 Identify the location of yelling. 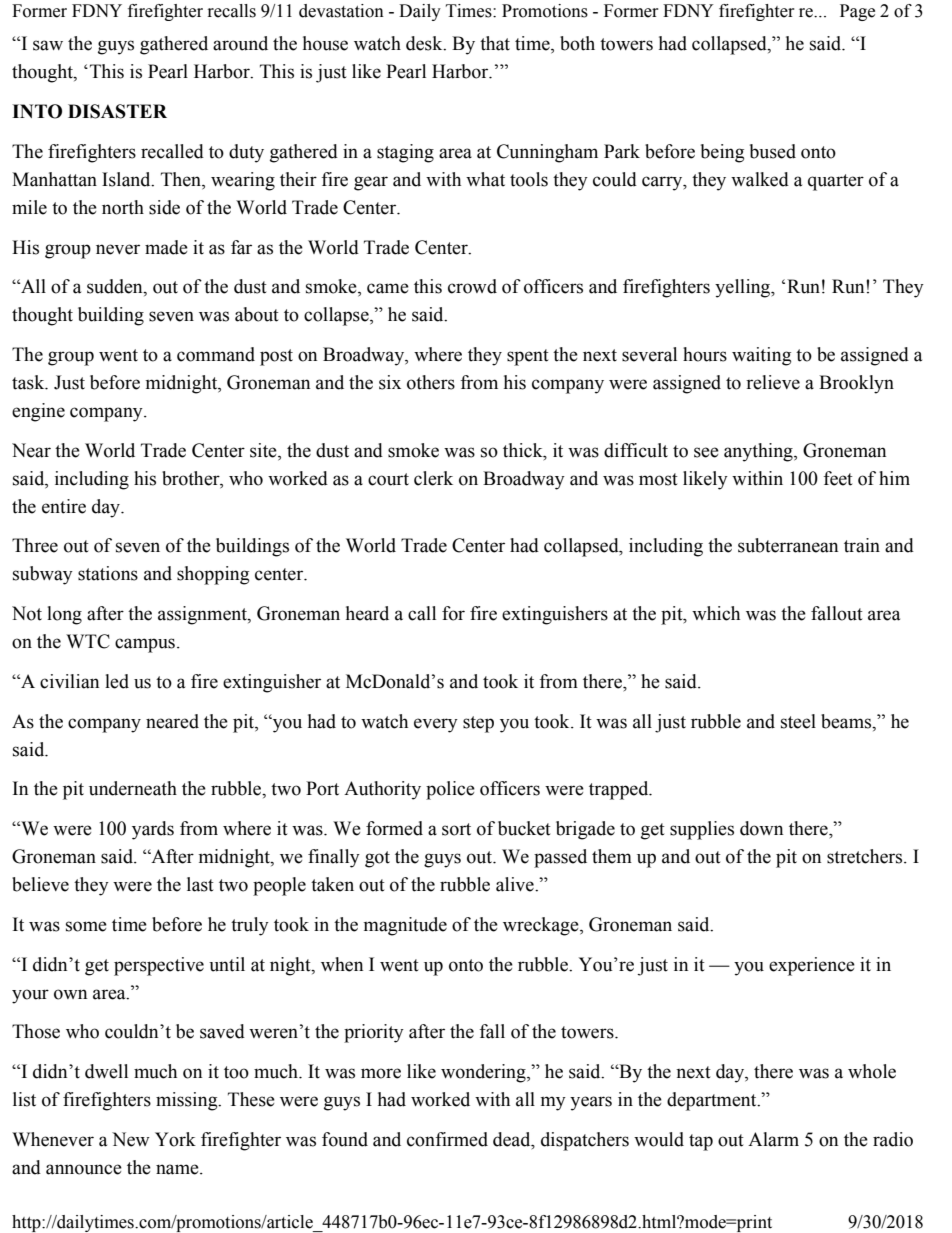
(744, 288).
